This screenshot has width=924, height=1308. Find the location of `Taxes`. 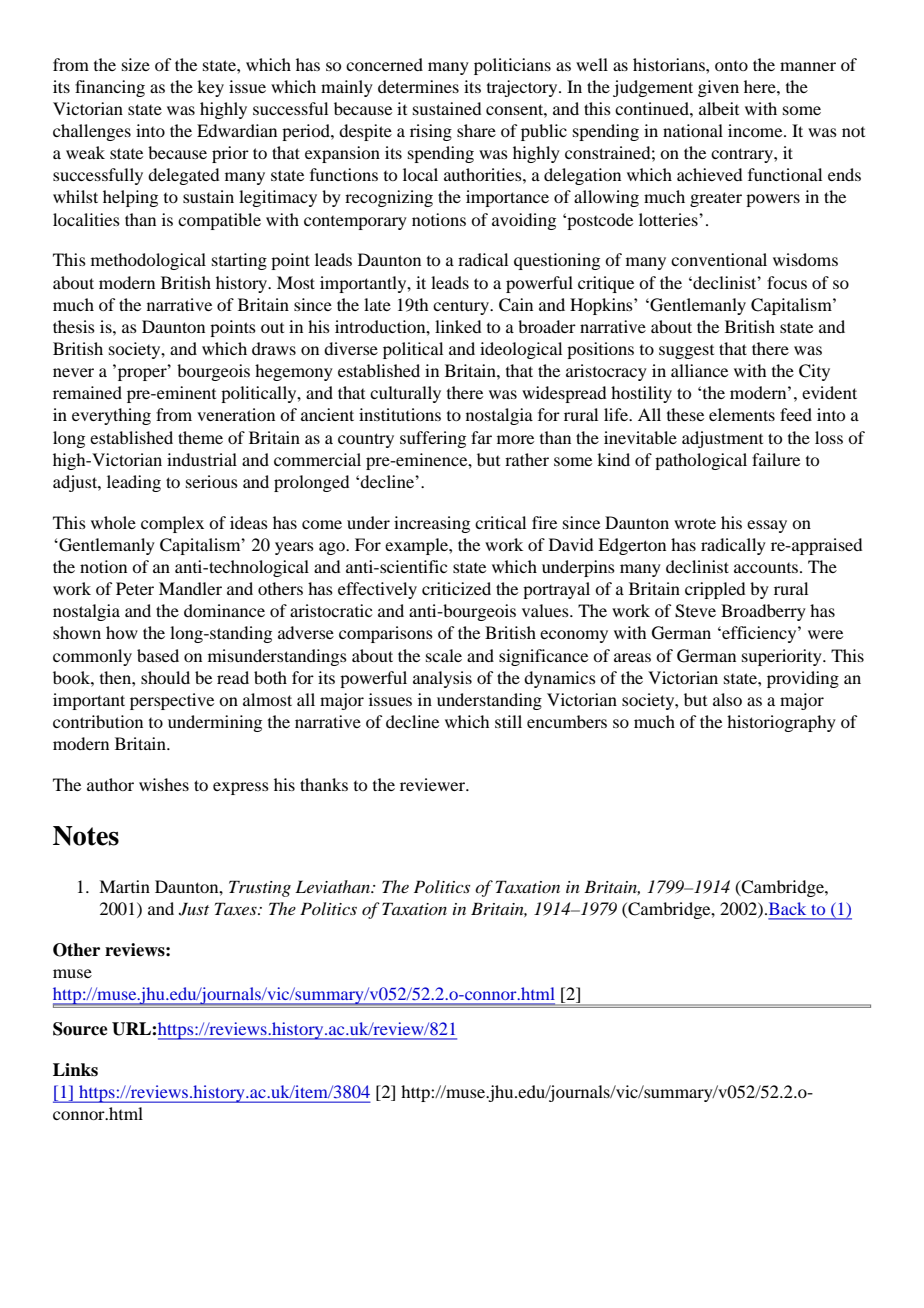

Taxes is located at coordinates (237, 908).
